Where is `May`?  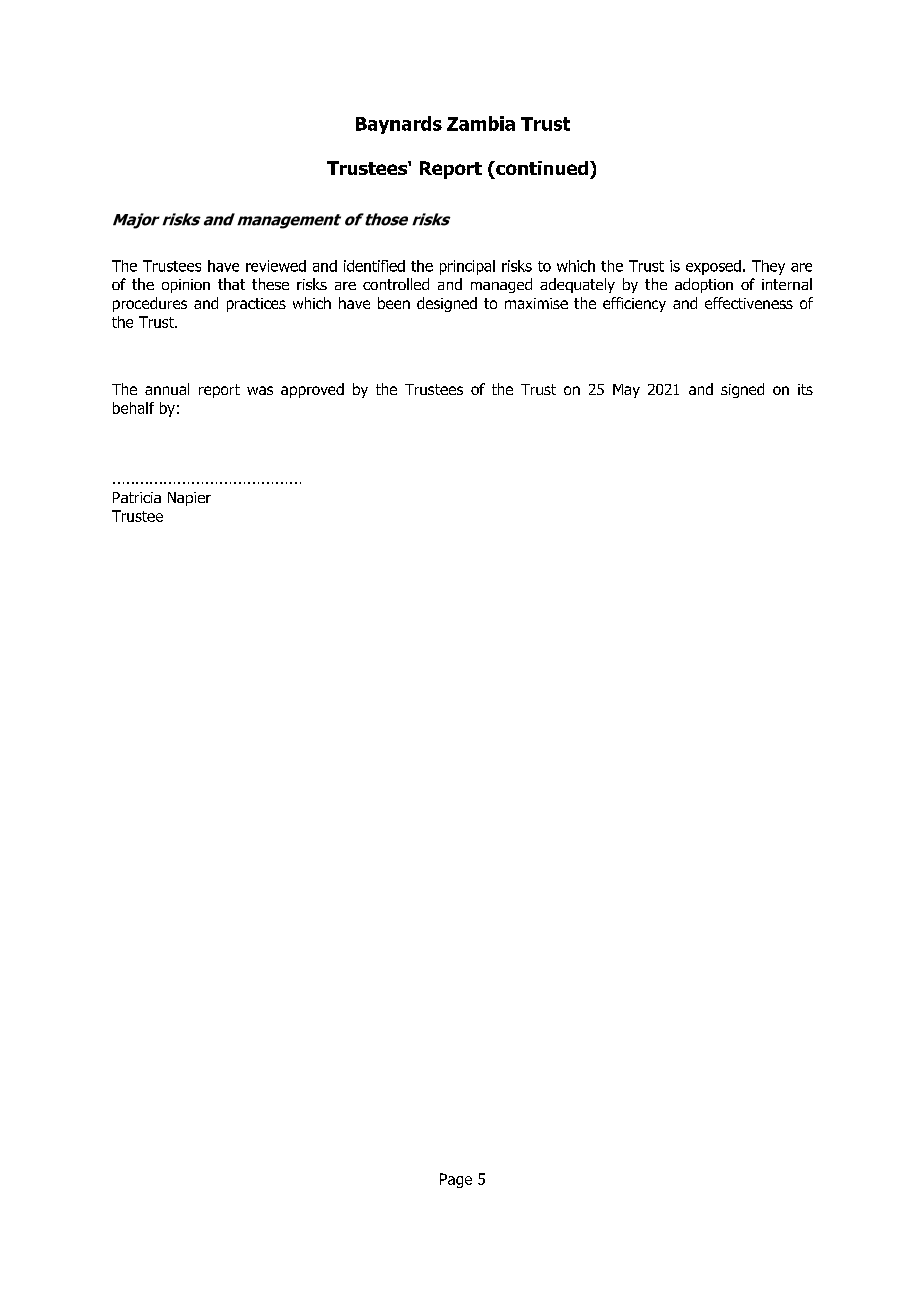 May is located at coordinates (626, 391).
